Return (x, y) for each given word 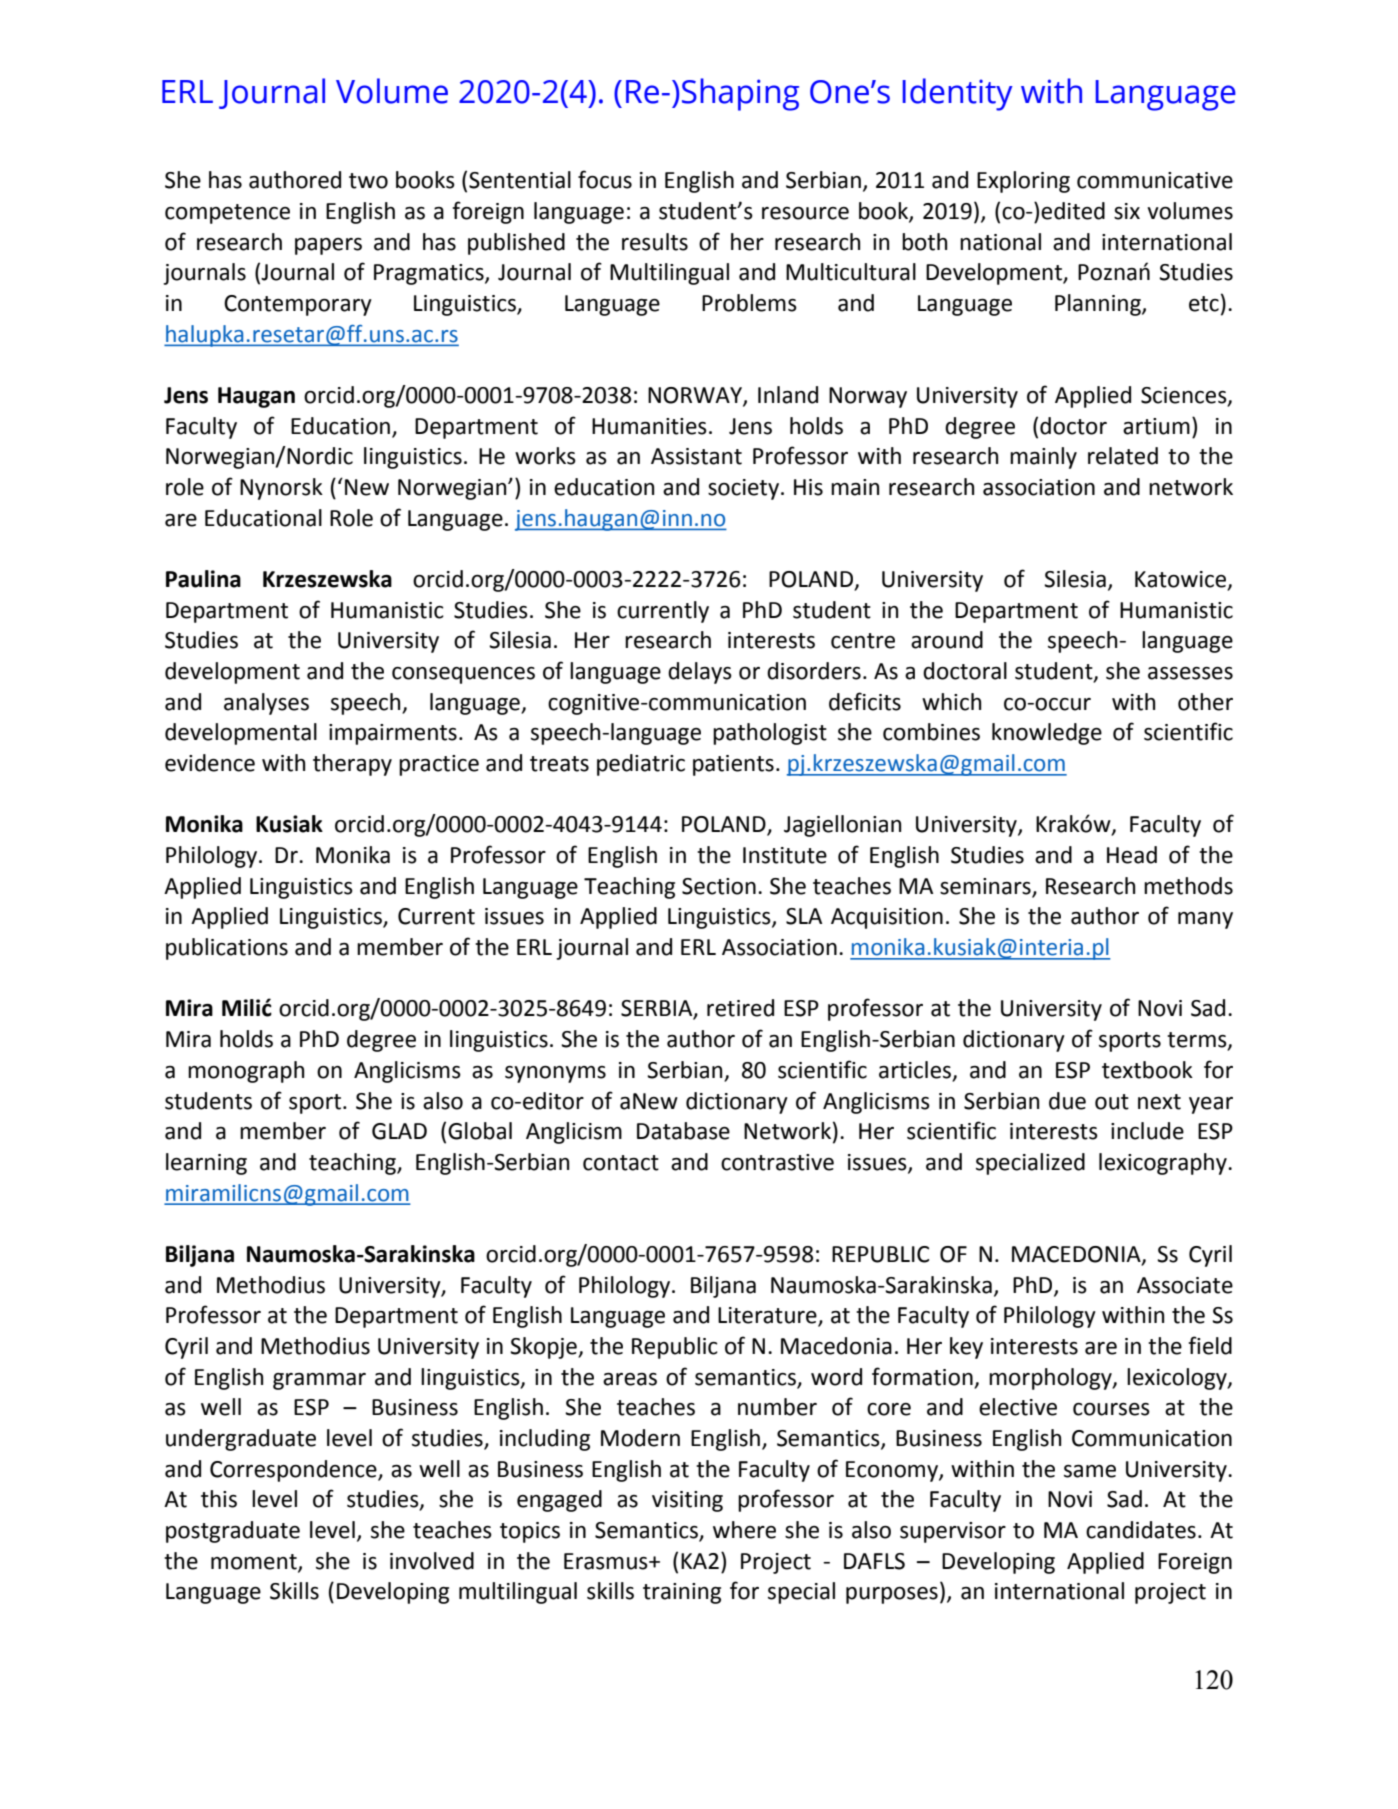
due (1067, 1101)
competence (227, 214)
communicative (1155, 180)
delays (700, 673)
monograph (246, 1072)
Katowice (1182, 580)
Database (683, 1131)
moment (255, 1562)
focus (605, 179)
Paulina (203, 579)
